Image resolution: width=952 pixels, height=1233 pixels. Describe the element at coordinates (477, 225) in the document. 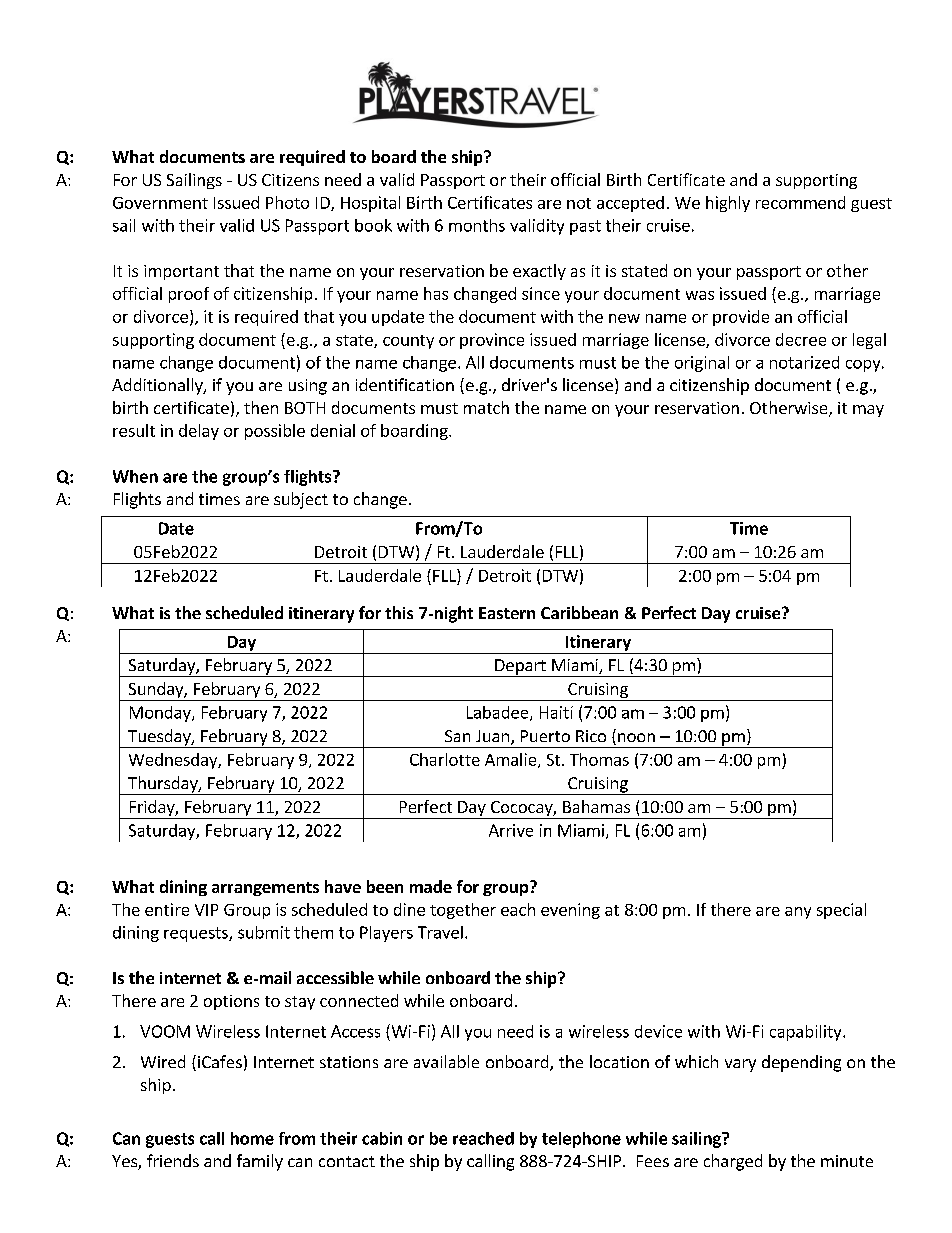

I see `months` at that location.
